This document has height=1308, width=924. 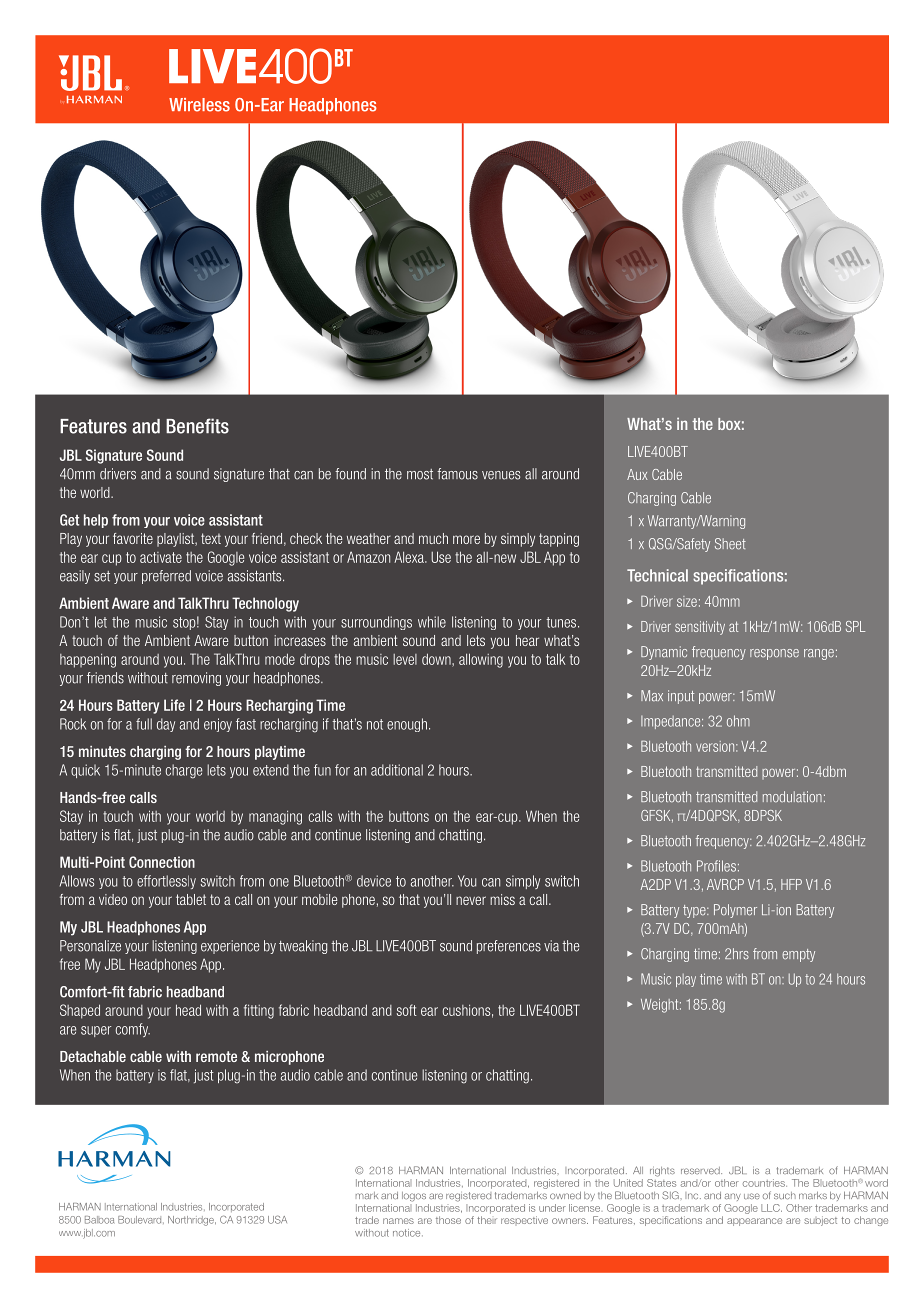 I want to click on allowing, so click(x=481, y=660).
